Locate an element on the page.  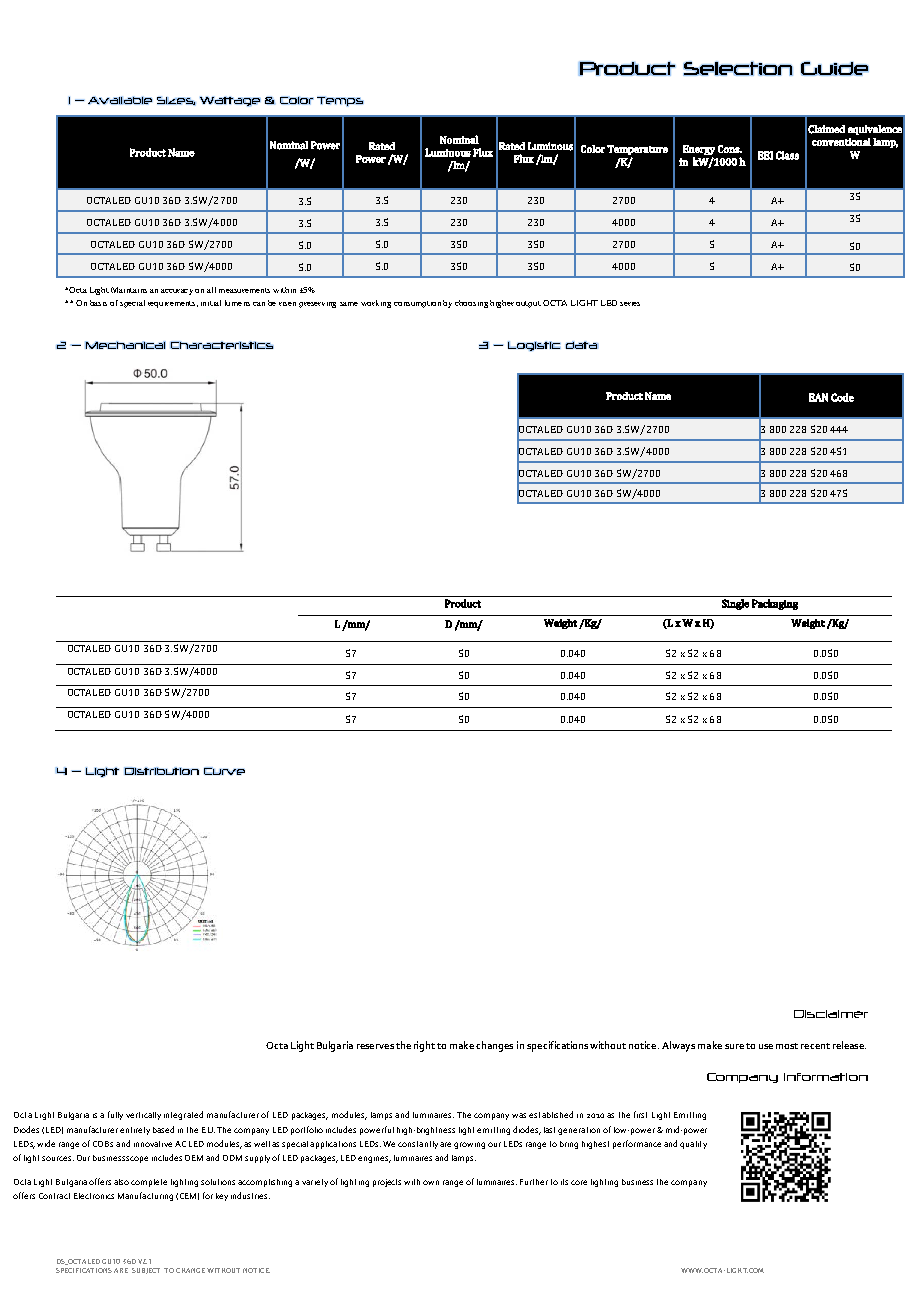
complete is located at coordinates (149, 1183).
